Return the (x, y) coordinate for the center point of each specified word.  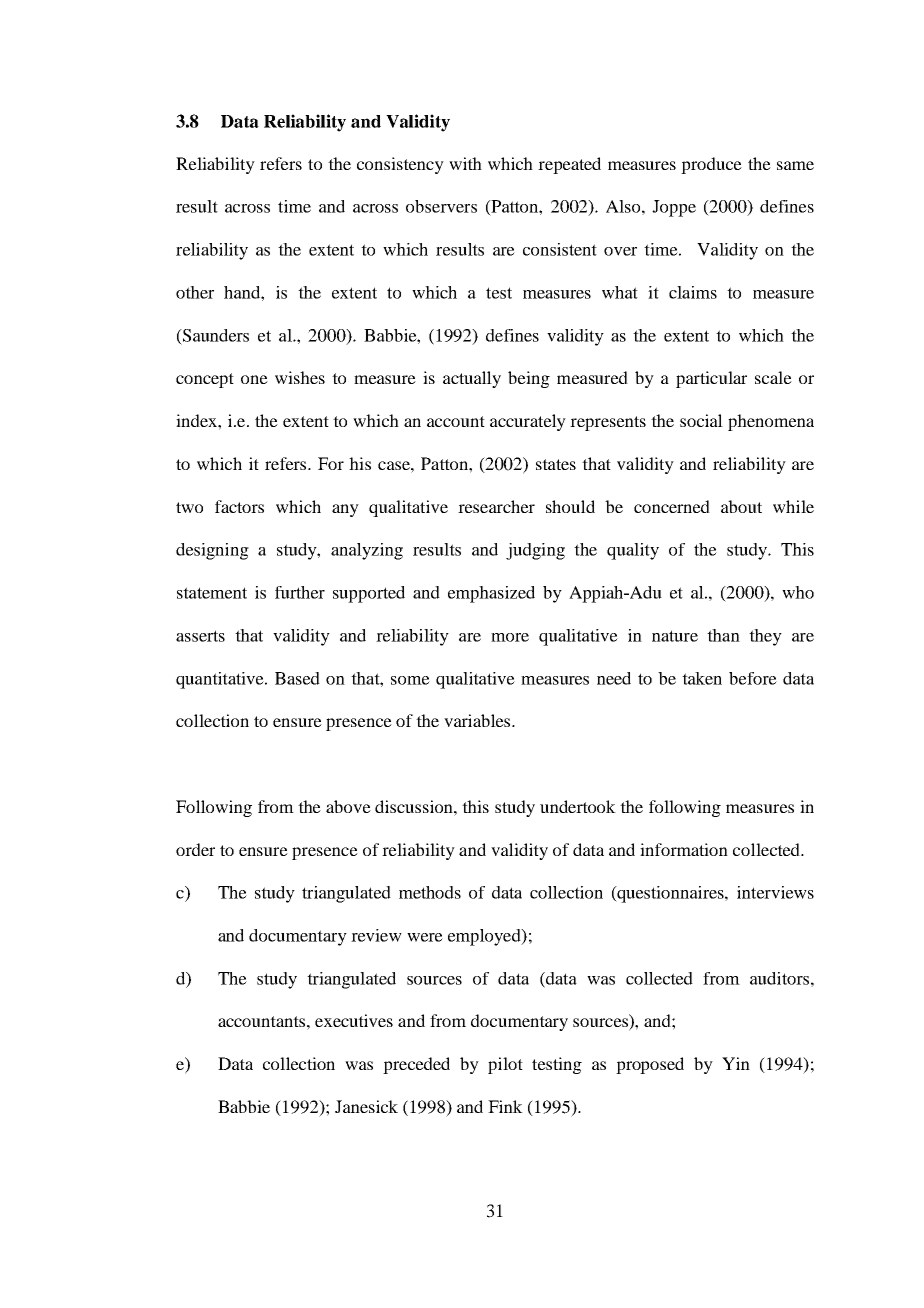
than (723, 635)
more (510, 637)
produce (711, 165)
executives (354, 1020)
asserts (200, 636)
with (465, 163)
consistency (400, 165)
